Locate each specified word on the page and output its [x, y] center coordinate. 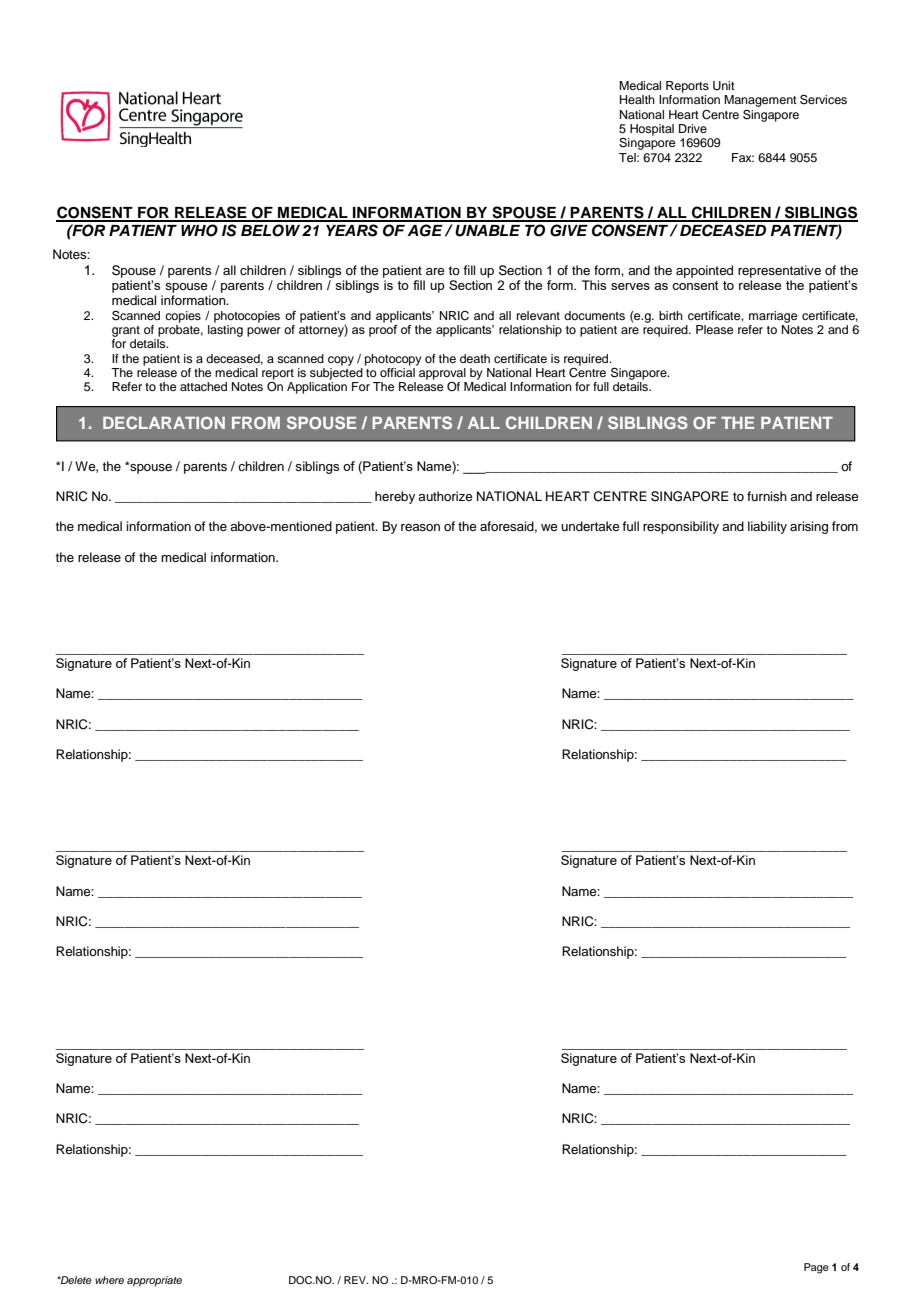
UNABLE [487, 231]
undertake [590, 526]
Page [816, 1268]
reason [420, 527]
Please [714, 329]
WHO [199, 230]
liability [767, 527]
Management [760, 101]
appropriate [154, 1281]
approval [442, 374]
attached [203, 386]
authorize [445, 496]
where [109, 1280]
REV [356, 1280]
